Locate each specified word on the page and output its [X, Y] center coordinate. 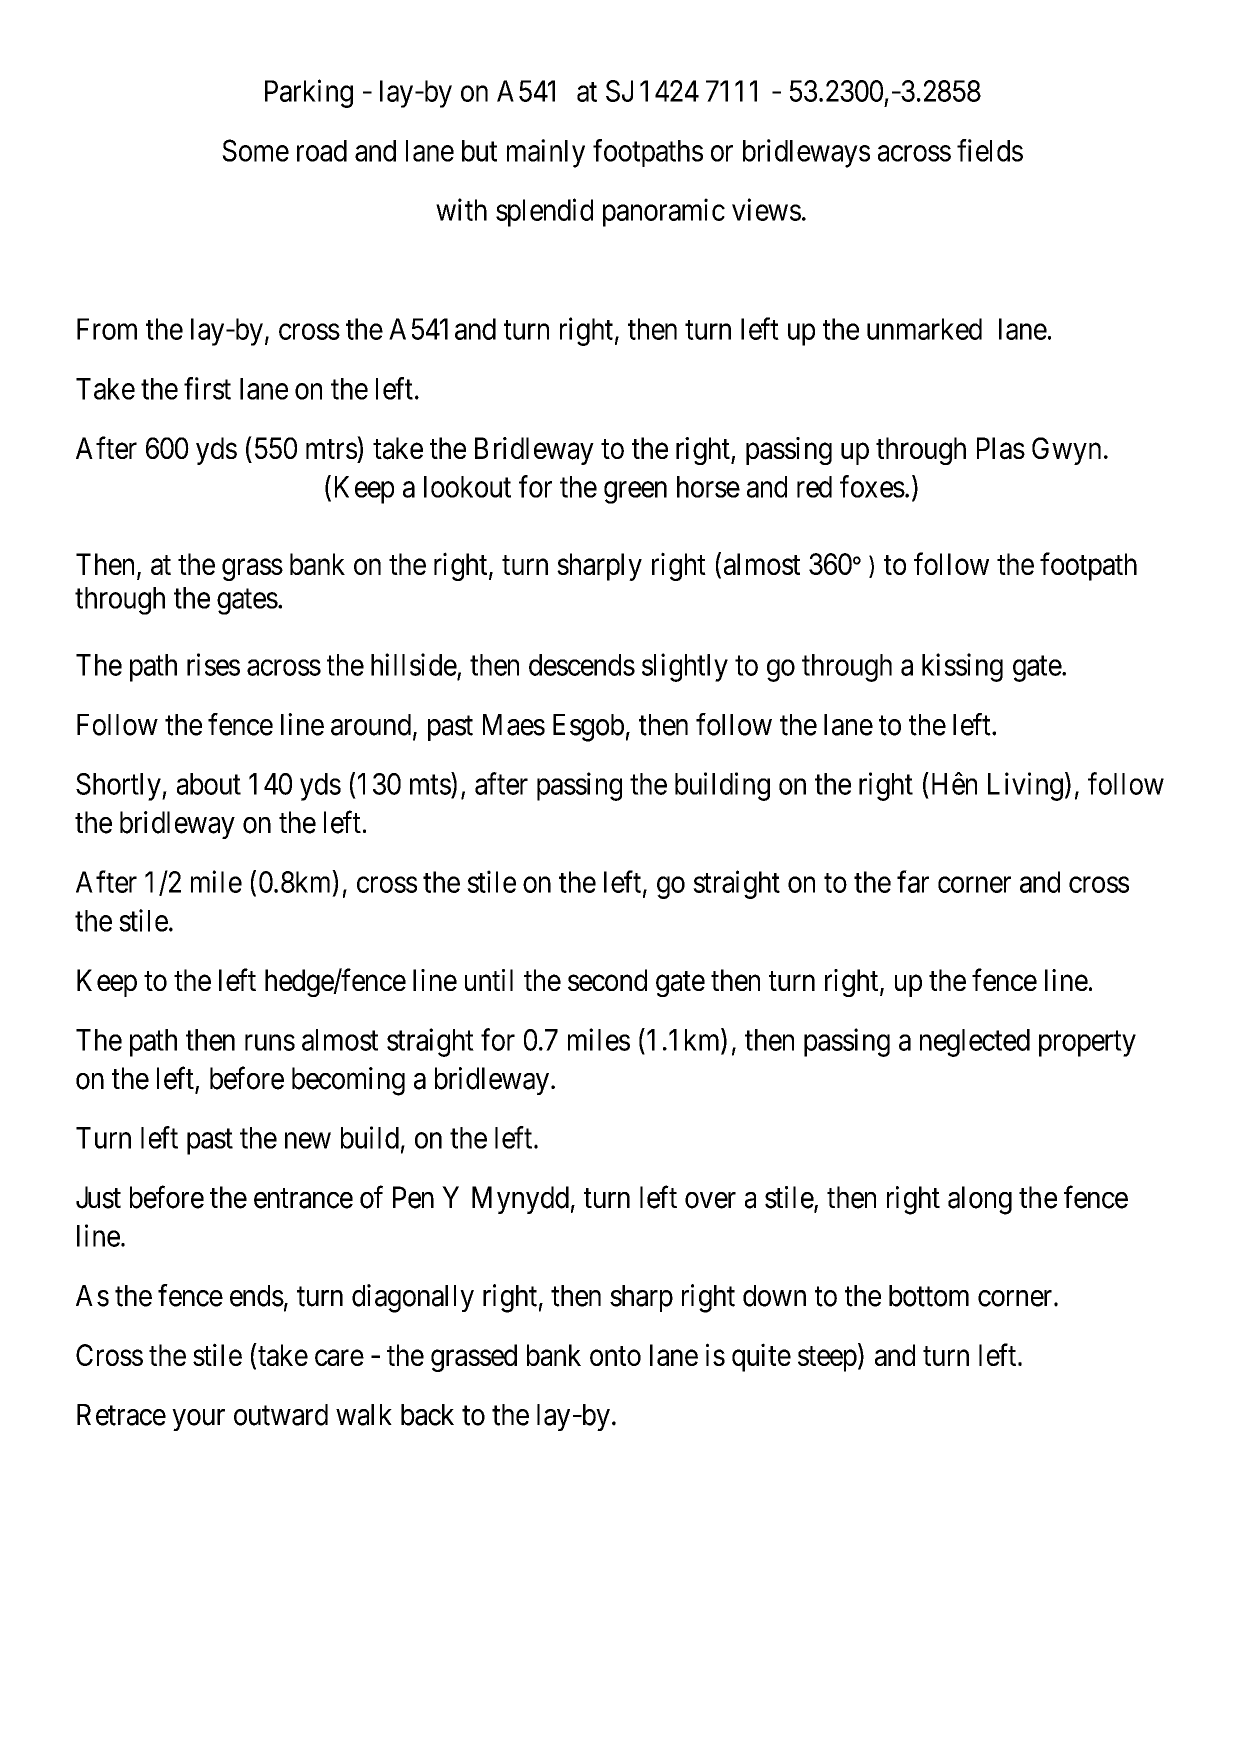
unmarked [924, 329]
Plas [1001, 448]
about [209, 784]
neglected [975, 1043]
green [635, 492]
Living [1025, 786]
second [607, 980]
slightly [685, 667]
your [198, 1420]
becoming [348, 1081]
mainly [546, 153]
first [207, 388]
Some [255, 150]
